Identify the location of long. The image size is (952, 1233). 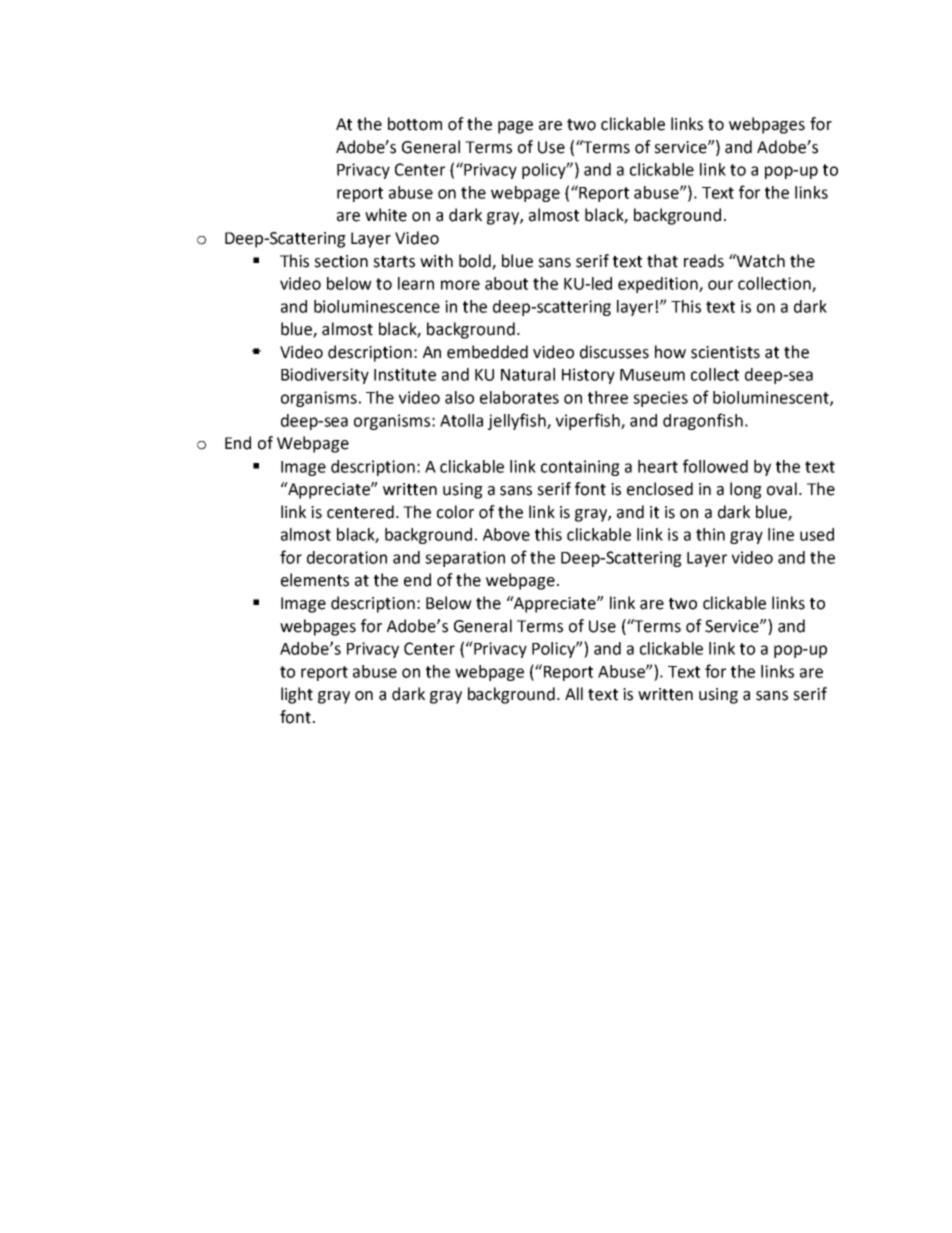
(746, 490).
